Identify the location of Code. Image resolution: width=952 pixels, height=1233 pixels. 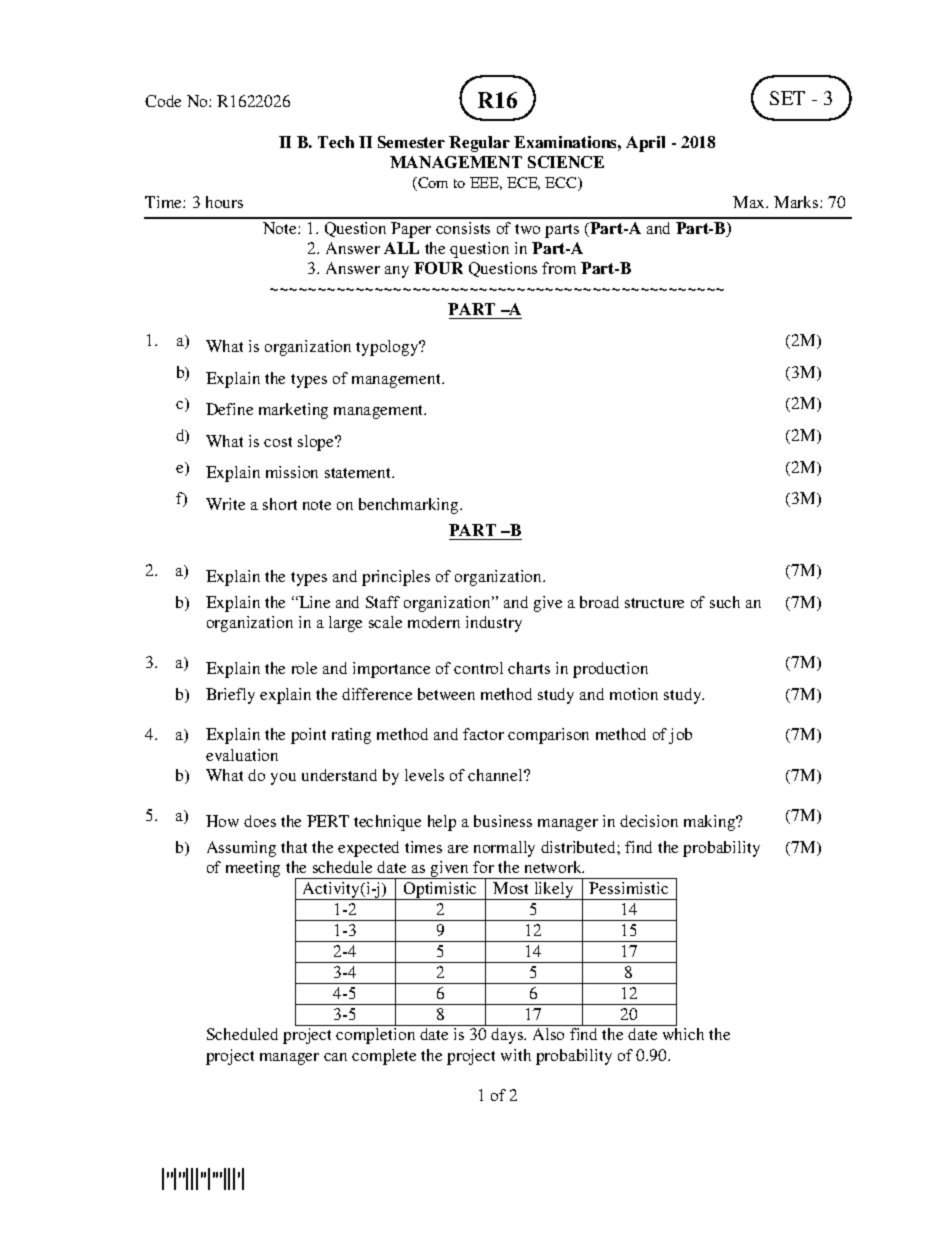
(163, 101).
